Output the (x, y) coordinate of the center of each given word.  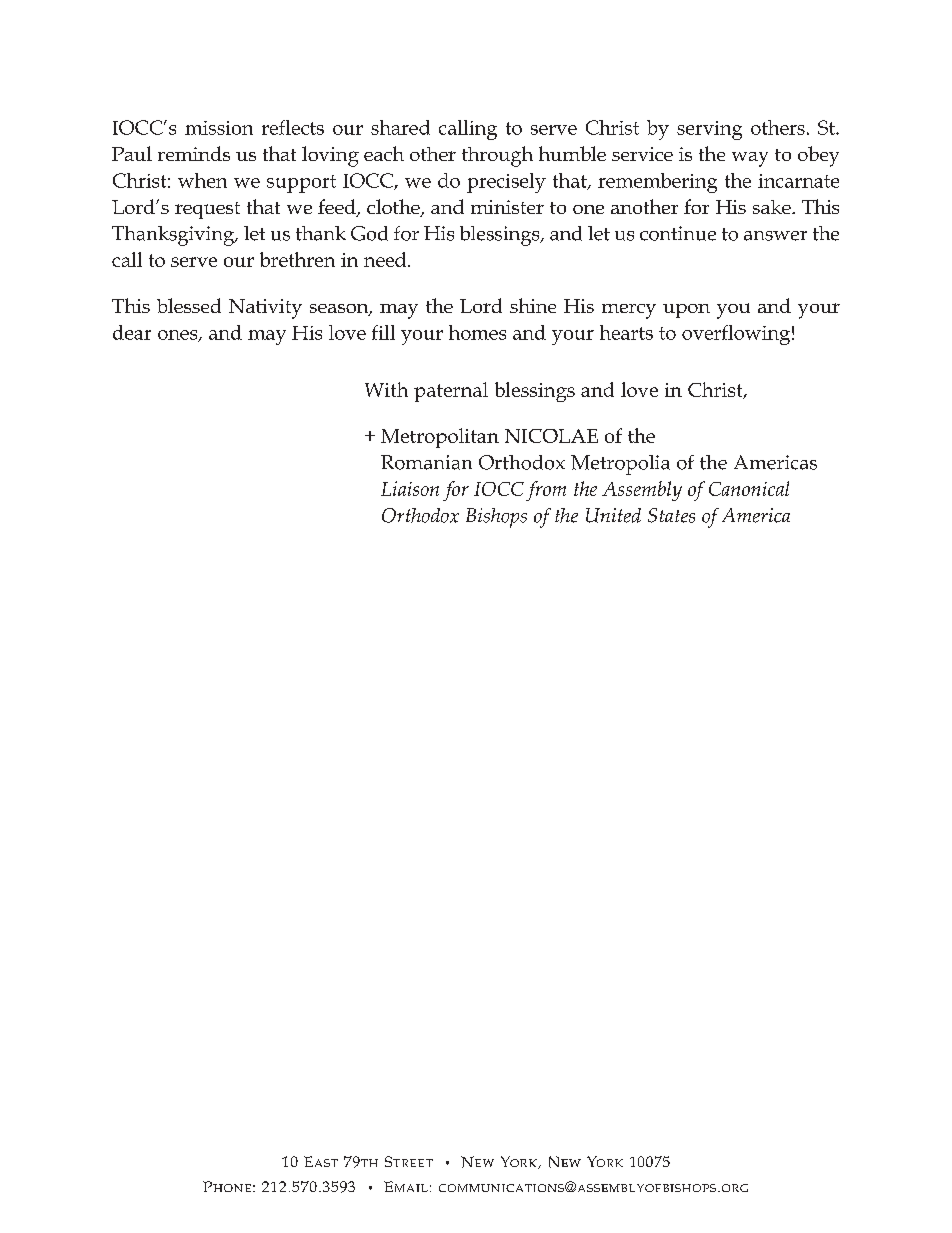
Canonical (749, 488)
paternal (451, 392)
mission (219, 128)
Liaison (410, 488)
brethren (297, 259)
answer (775, 236)
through (497, 156)
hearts (626, 332)
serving (709, 130)
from (546, 491)
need (386, 259)
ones (179, 336)
